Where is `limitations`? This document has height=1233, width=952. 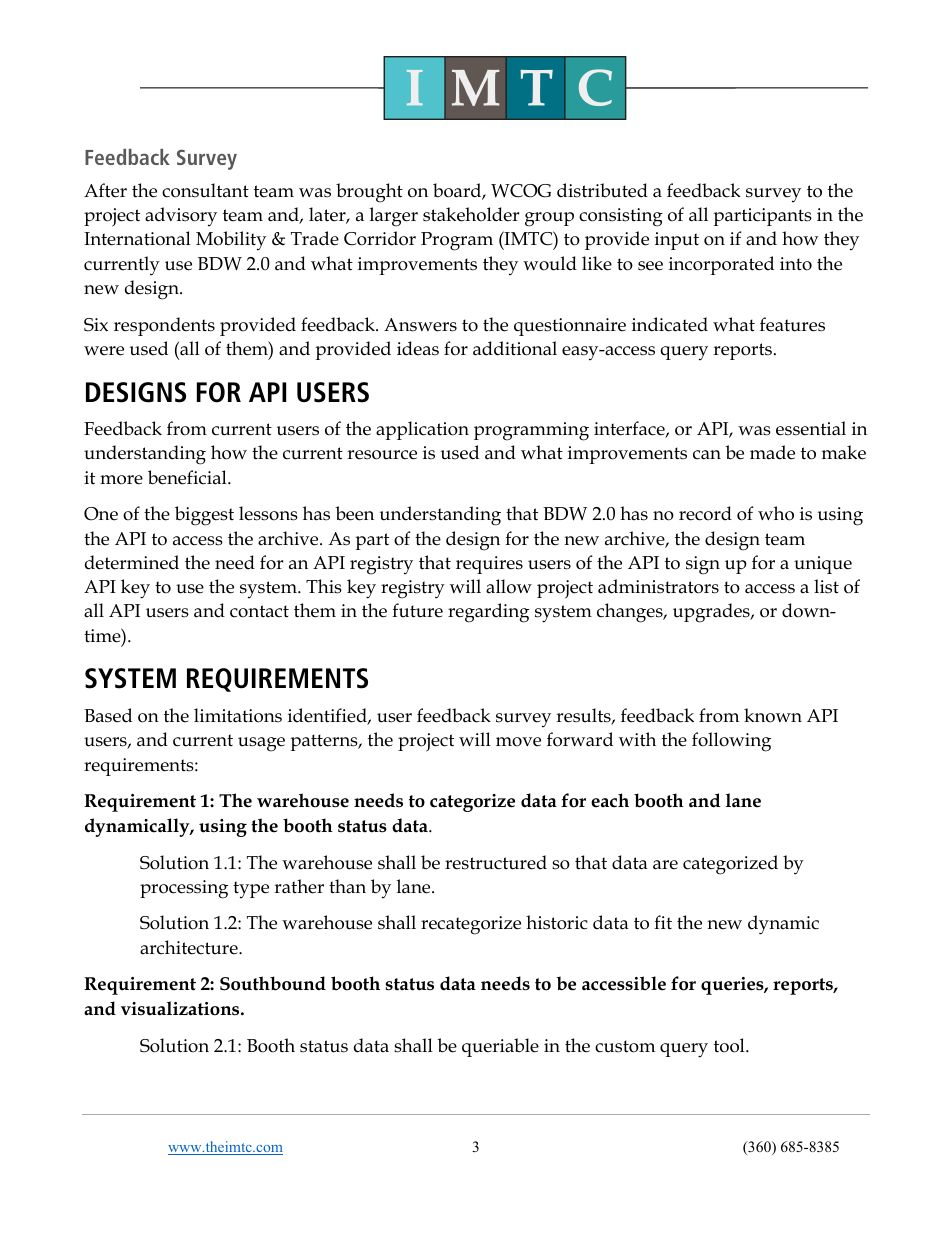
limitations is located at coordinates (238, 715).
